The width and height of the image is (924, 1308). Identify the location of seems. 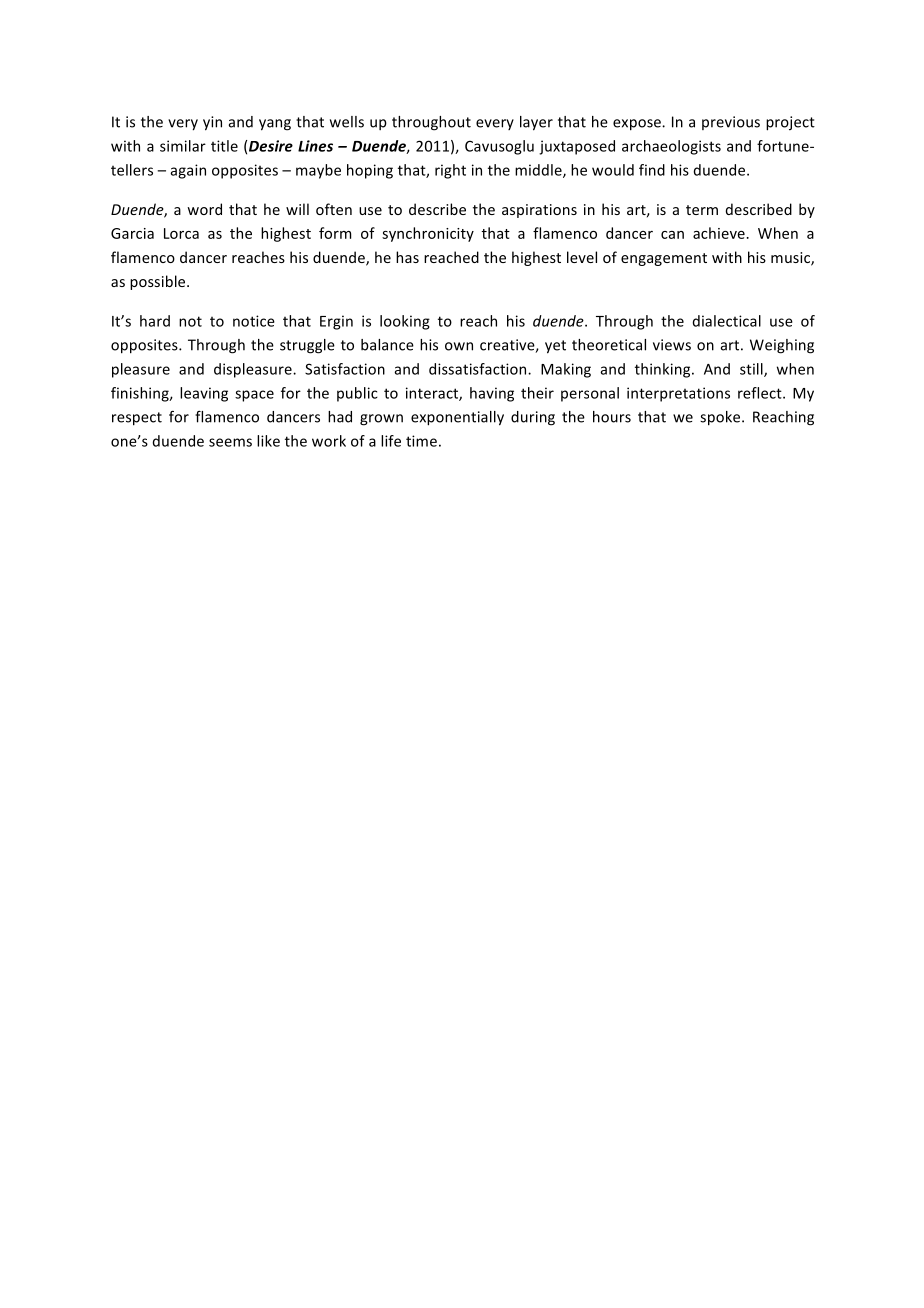
(230, 442).
